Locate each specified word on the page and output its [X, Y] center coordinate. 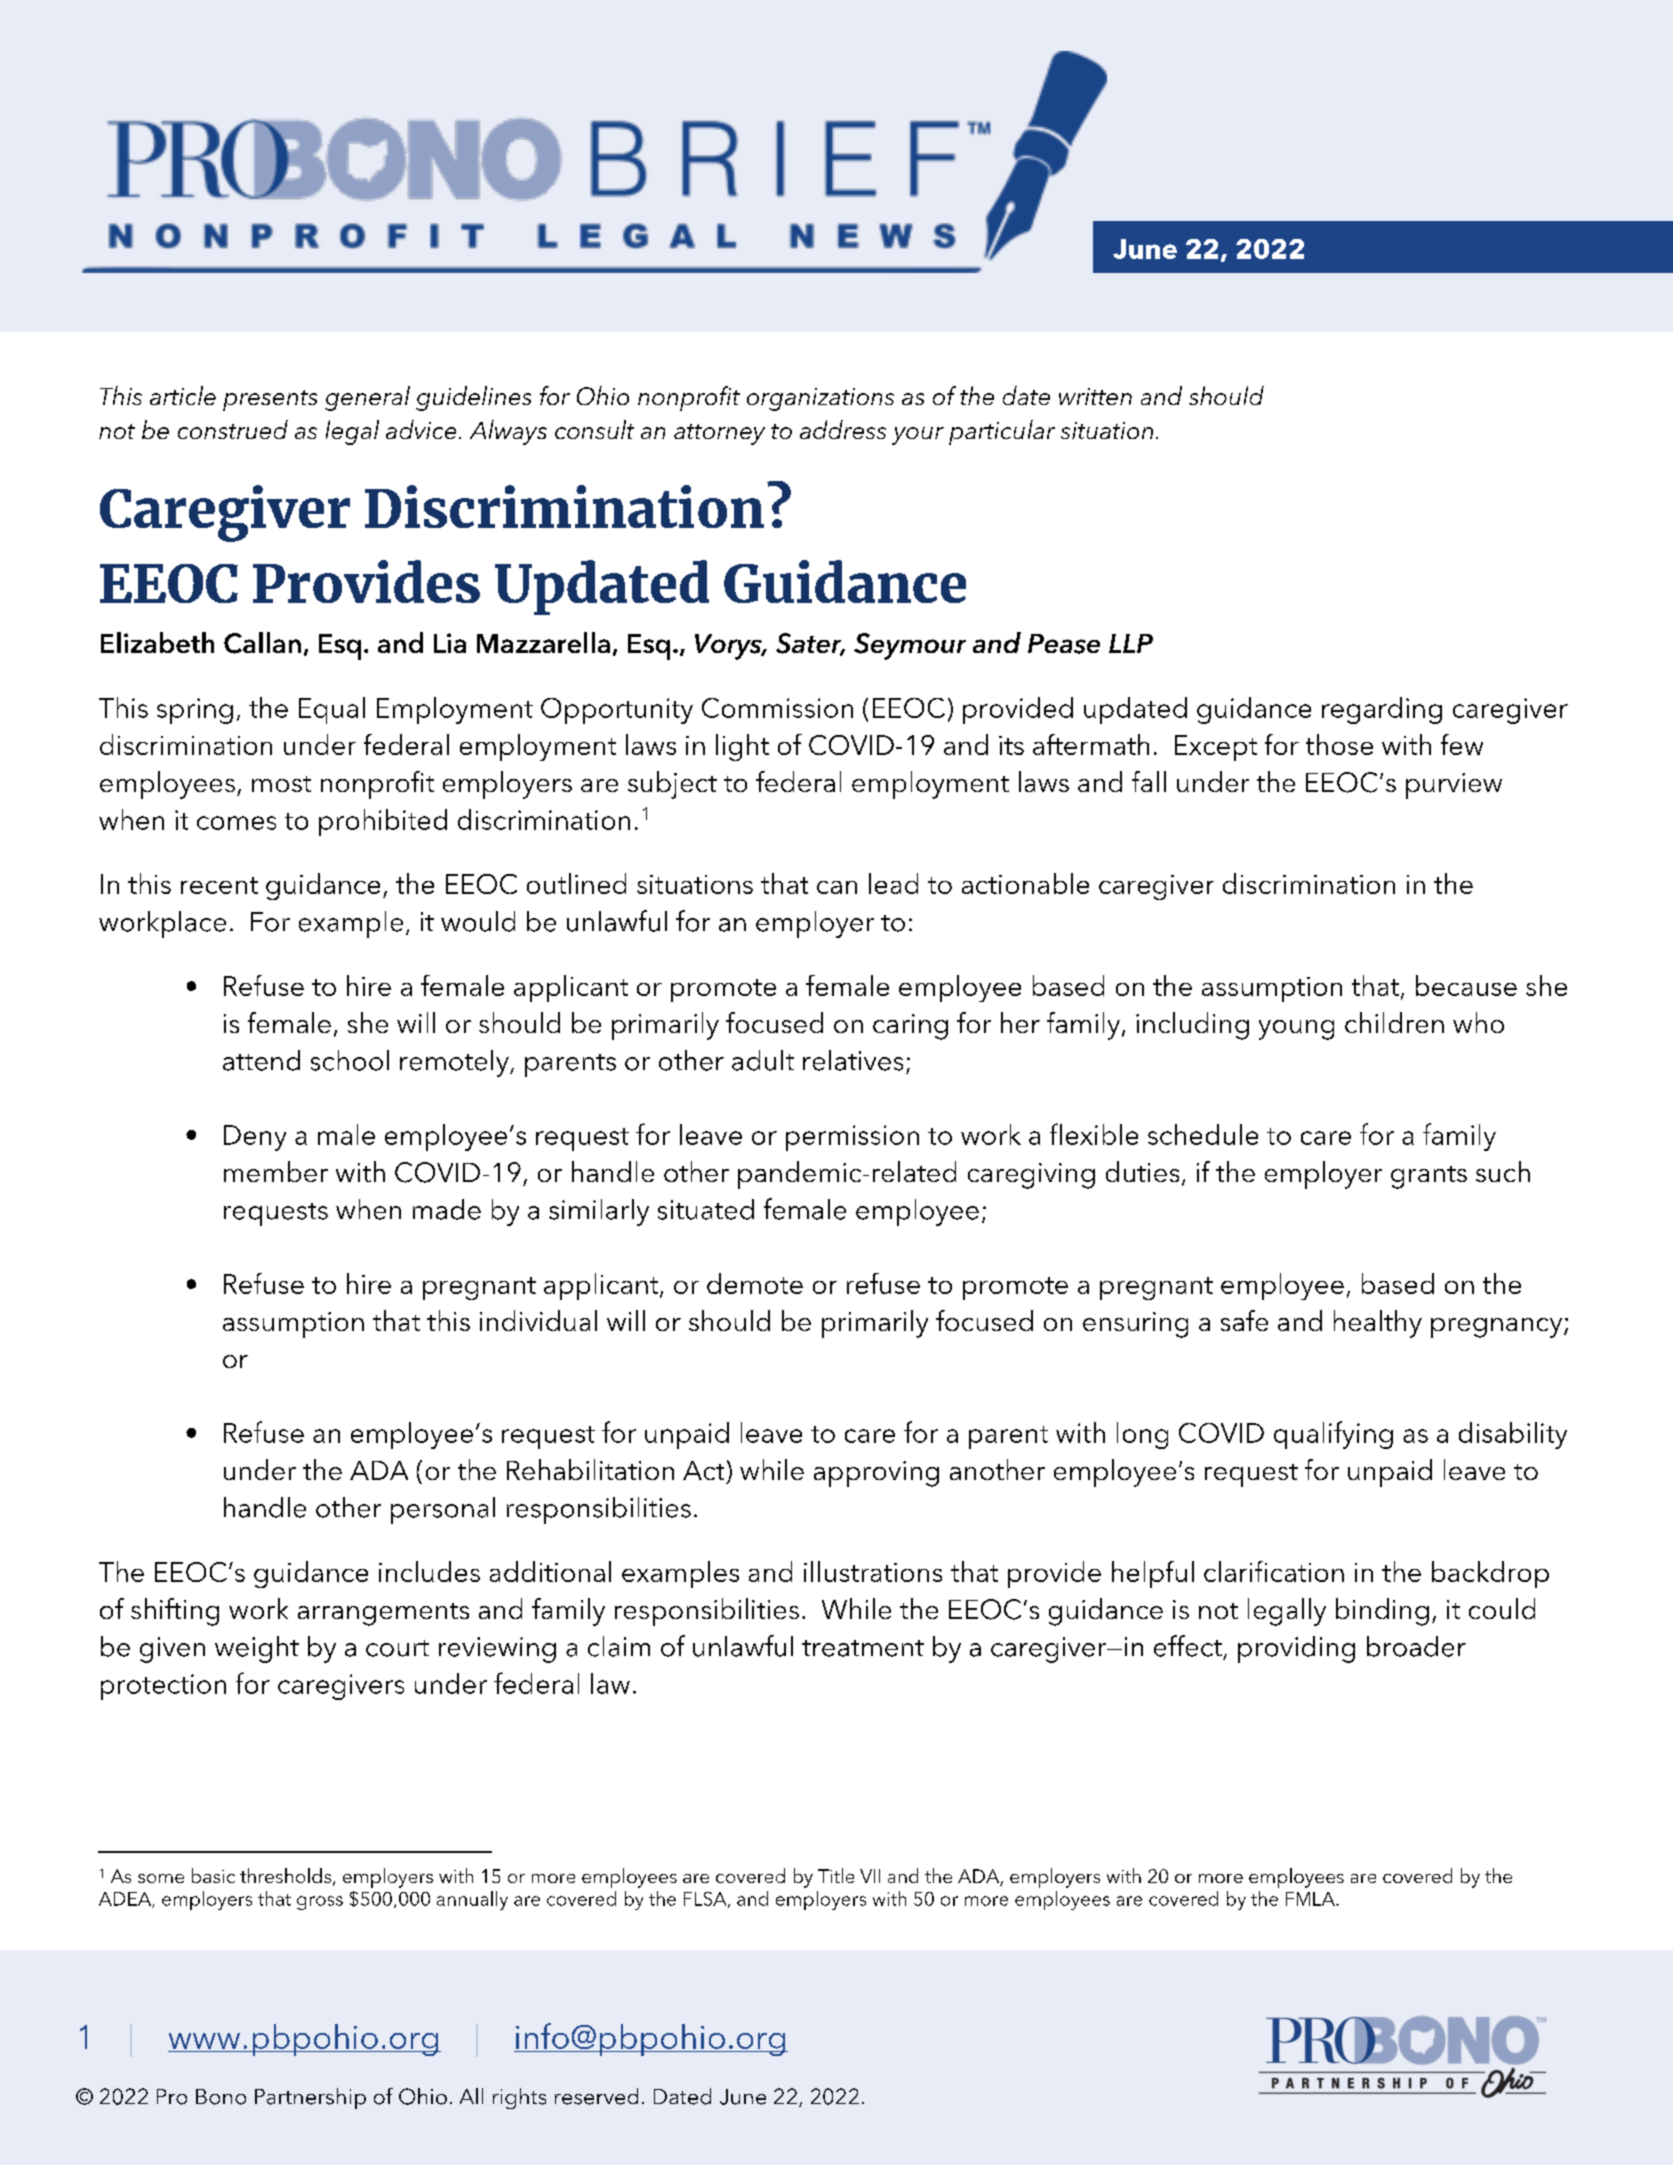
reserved [596, 2096]
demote [755, 1283]
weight [257, 1649]
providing [1296, 1649]
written [1095, 396]
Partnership [310, 2098]
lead [893, 883]
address [843, 429]
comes [236, 823]
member [276, 1171]
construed [233, 429]
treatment [863, 1648]
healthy [1378, 1324]
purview [1454, 786]
